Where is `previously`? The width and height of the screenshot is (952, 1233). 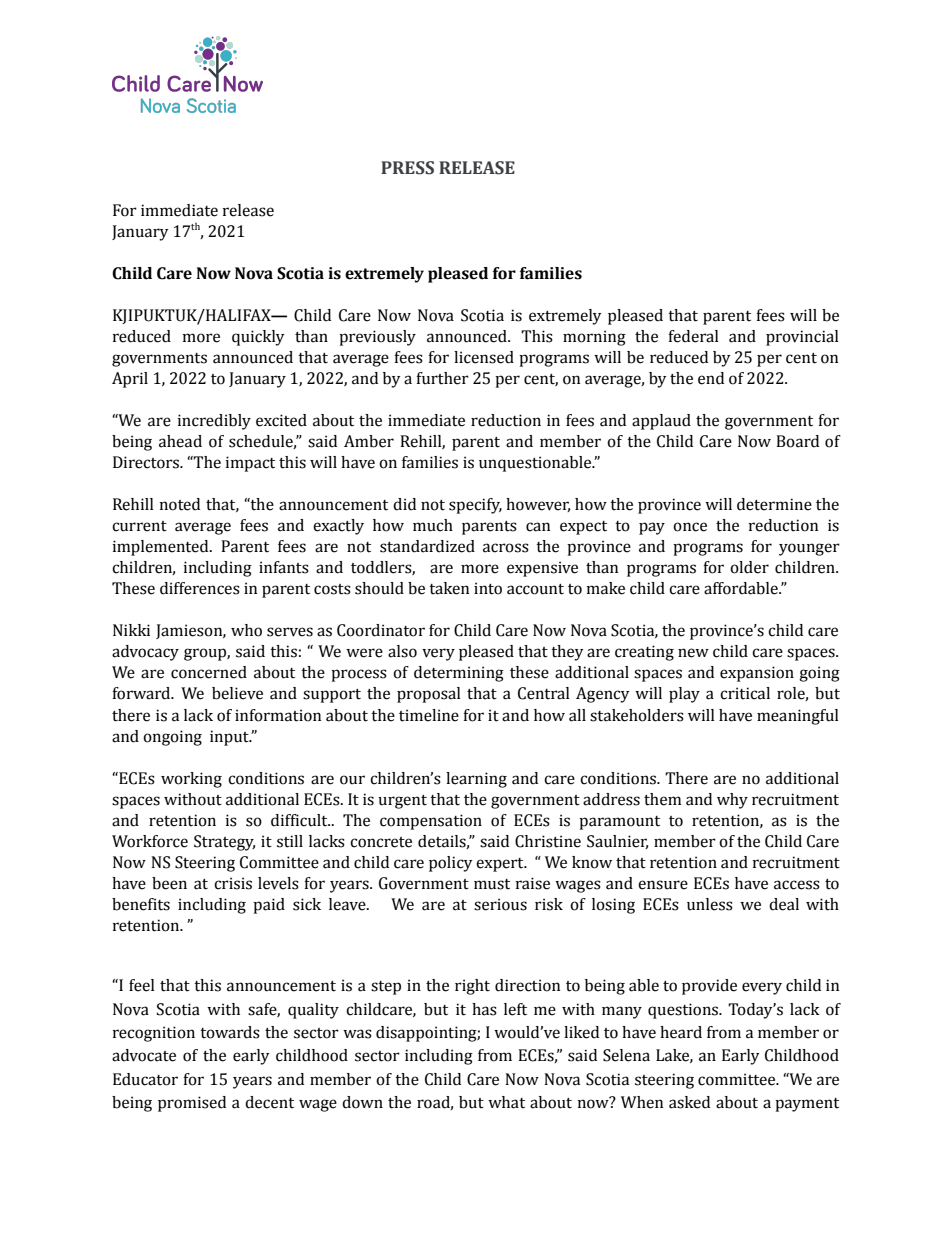
previously is located at coordinates (377, 338).
